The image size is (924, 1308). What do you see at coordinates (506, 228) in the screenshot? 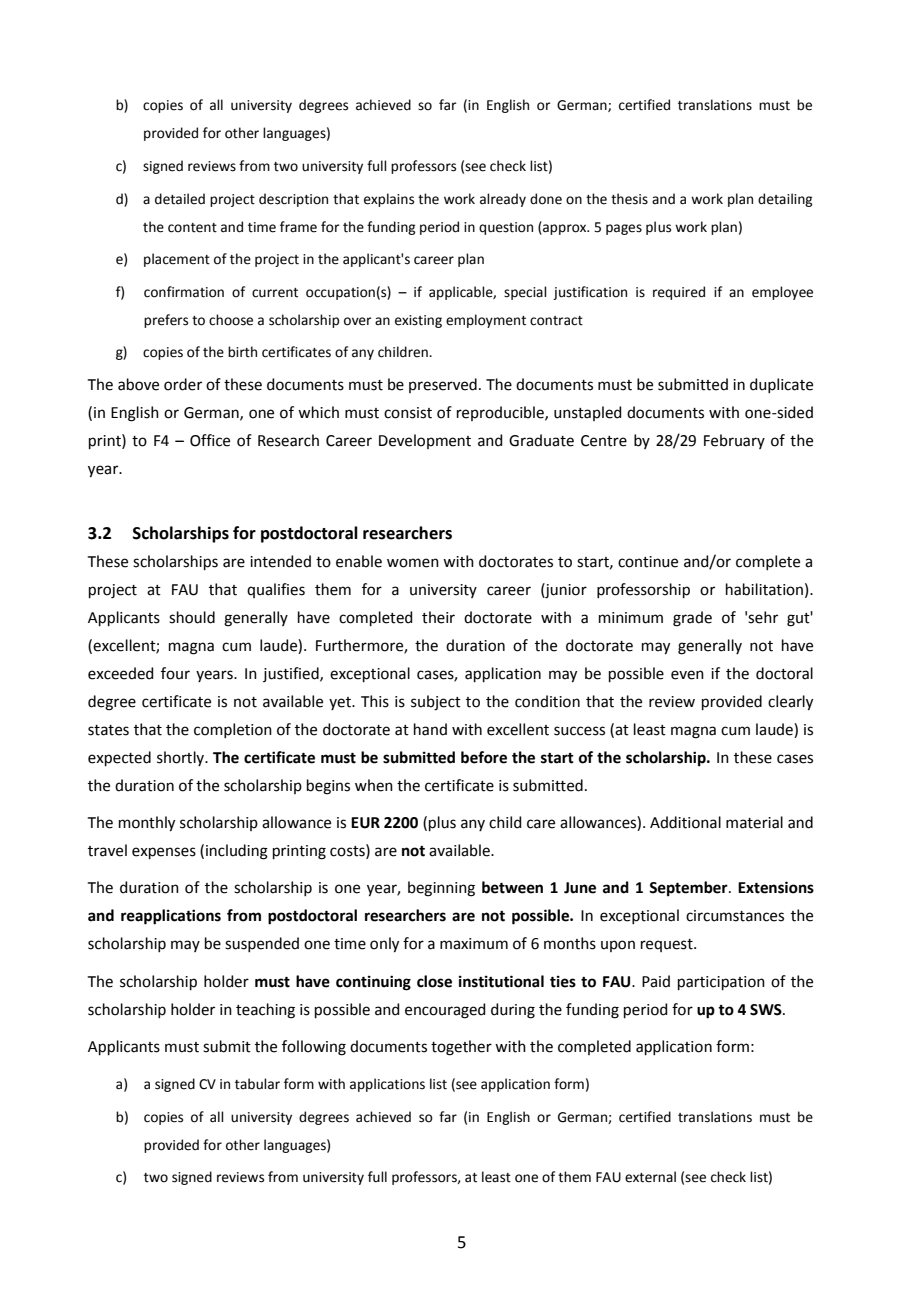
I see `question` at bounding box center [506, 228].
